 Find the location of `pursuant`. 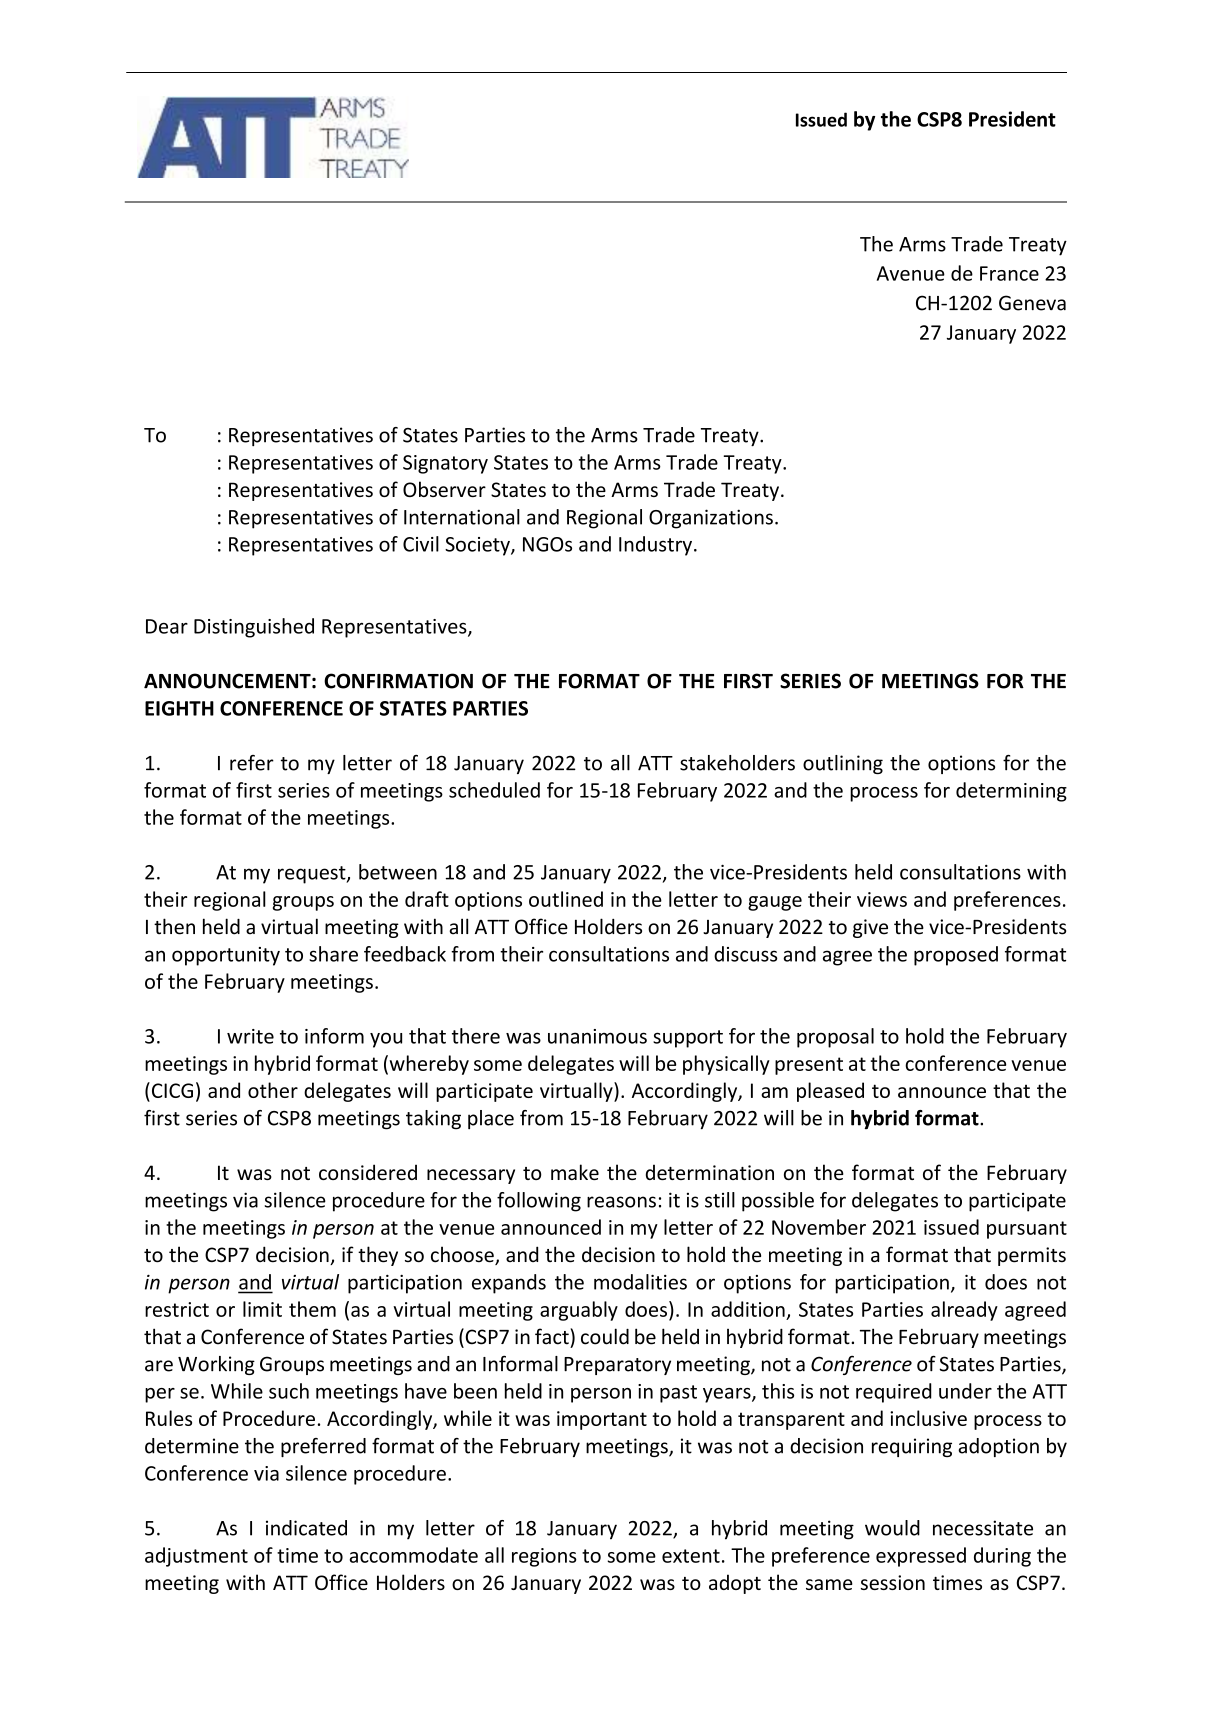

pursuant is located at coordinates (1027, 1230).
